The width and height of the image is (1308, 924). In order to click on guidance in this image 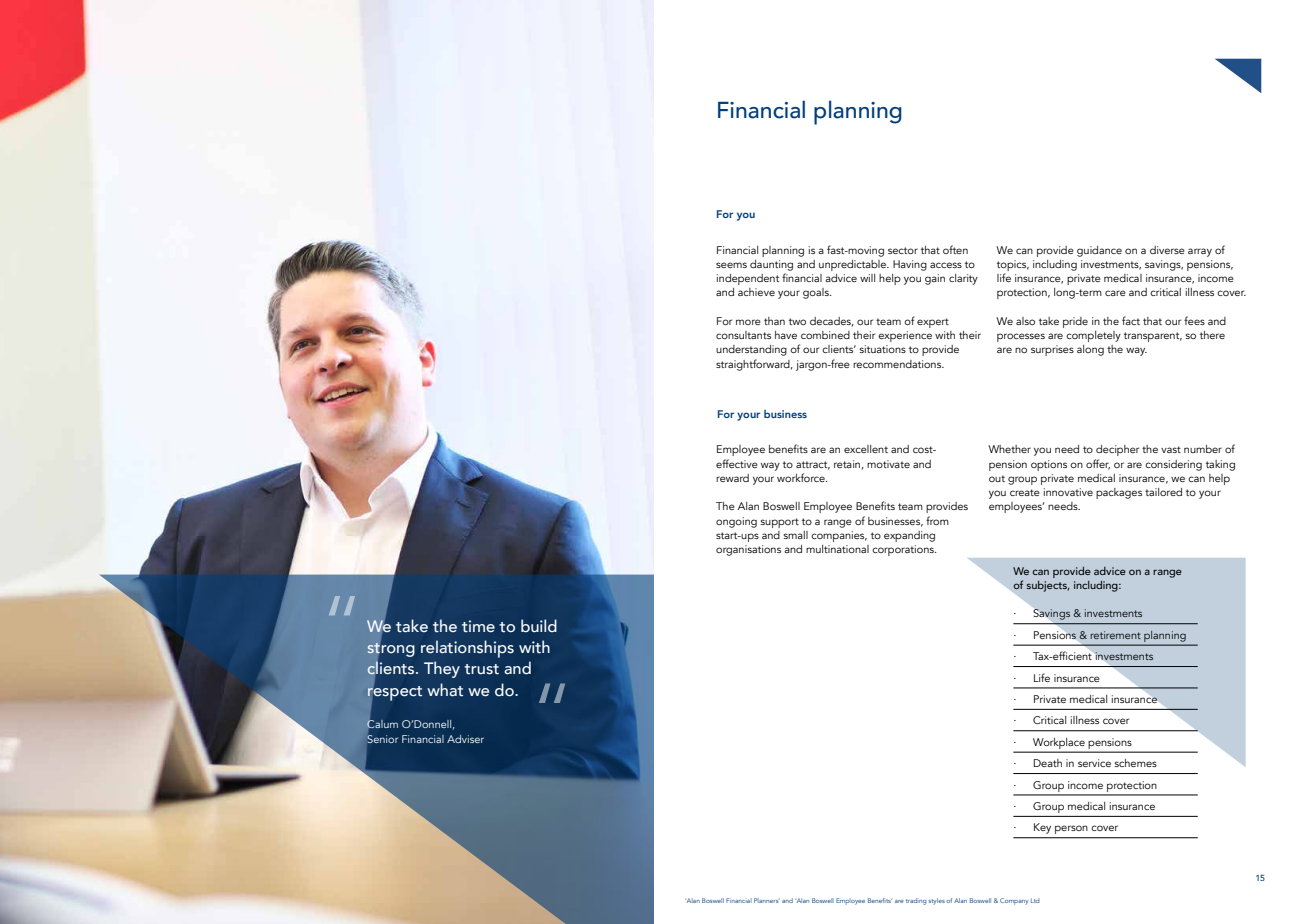, I will do `click(1099, 251)`.
